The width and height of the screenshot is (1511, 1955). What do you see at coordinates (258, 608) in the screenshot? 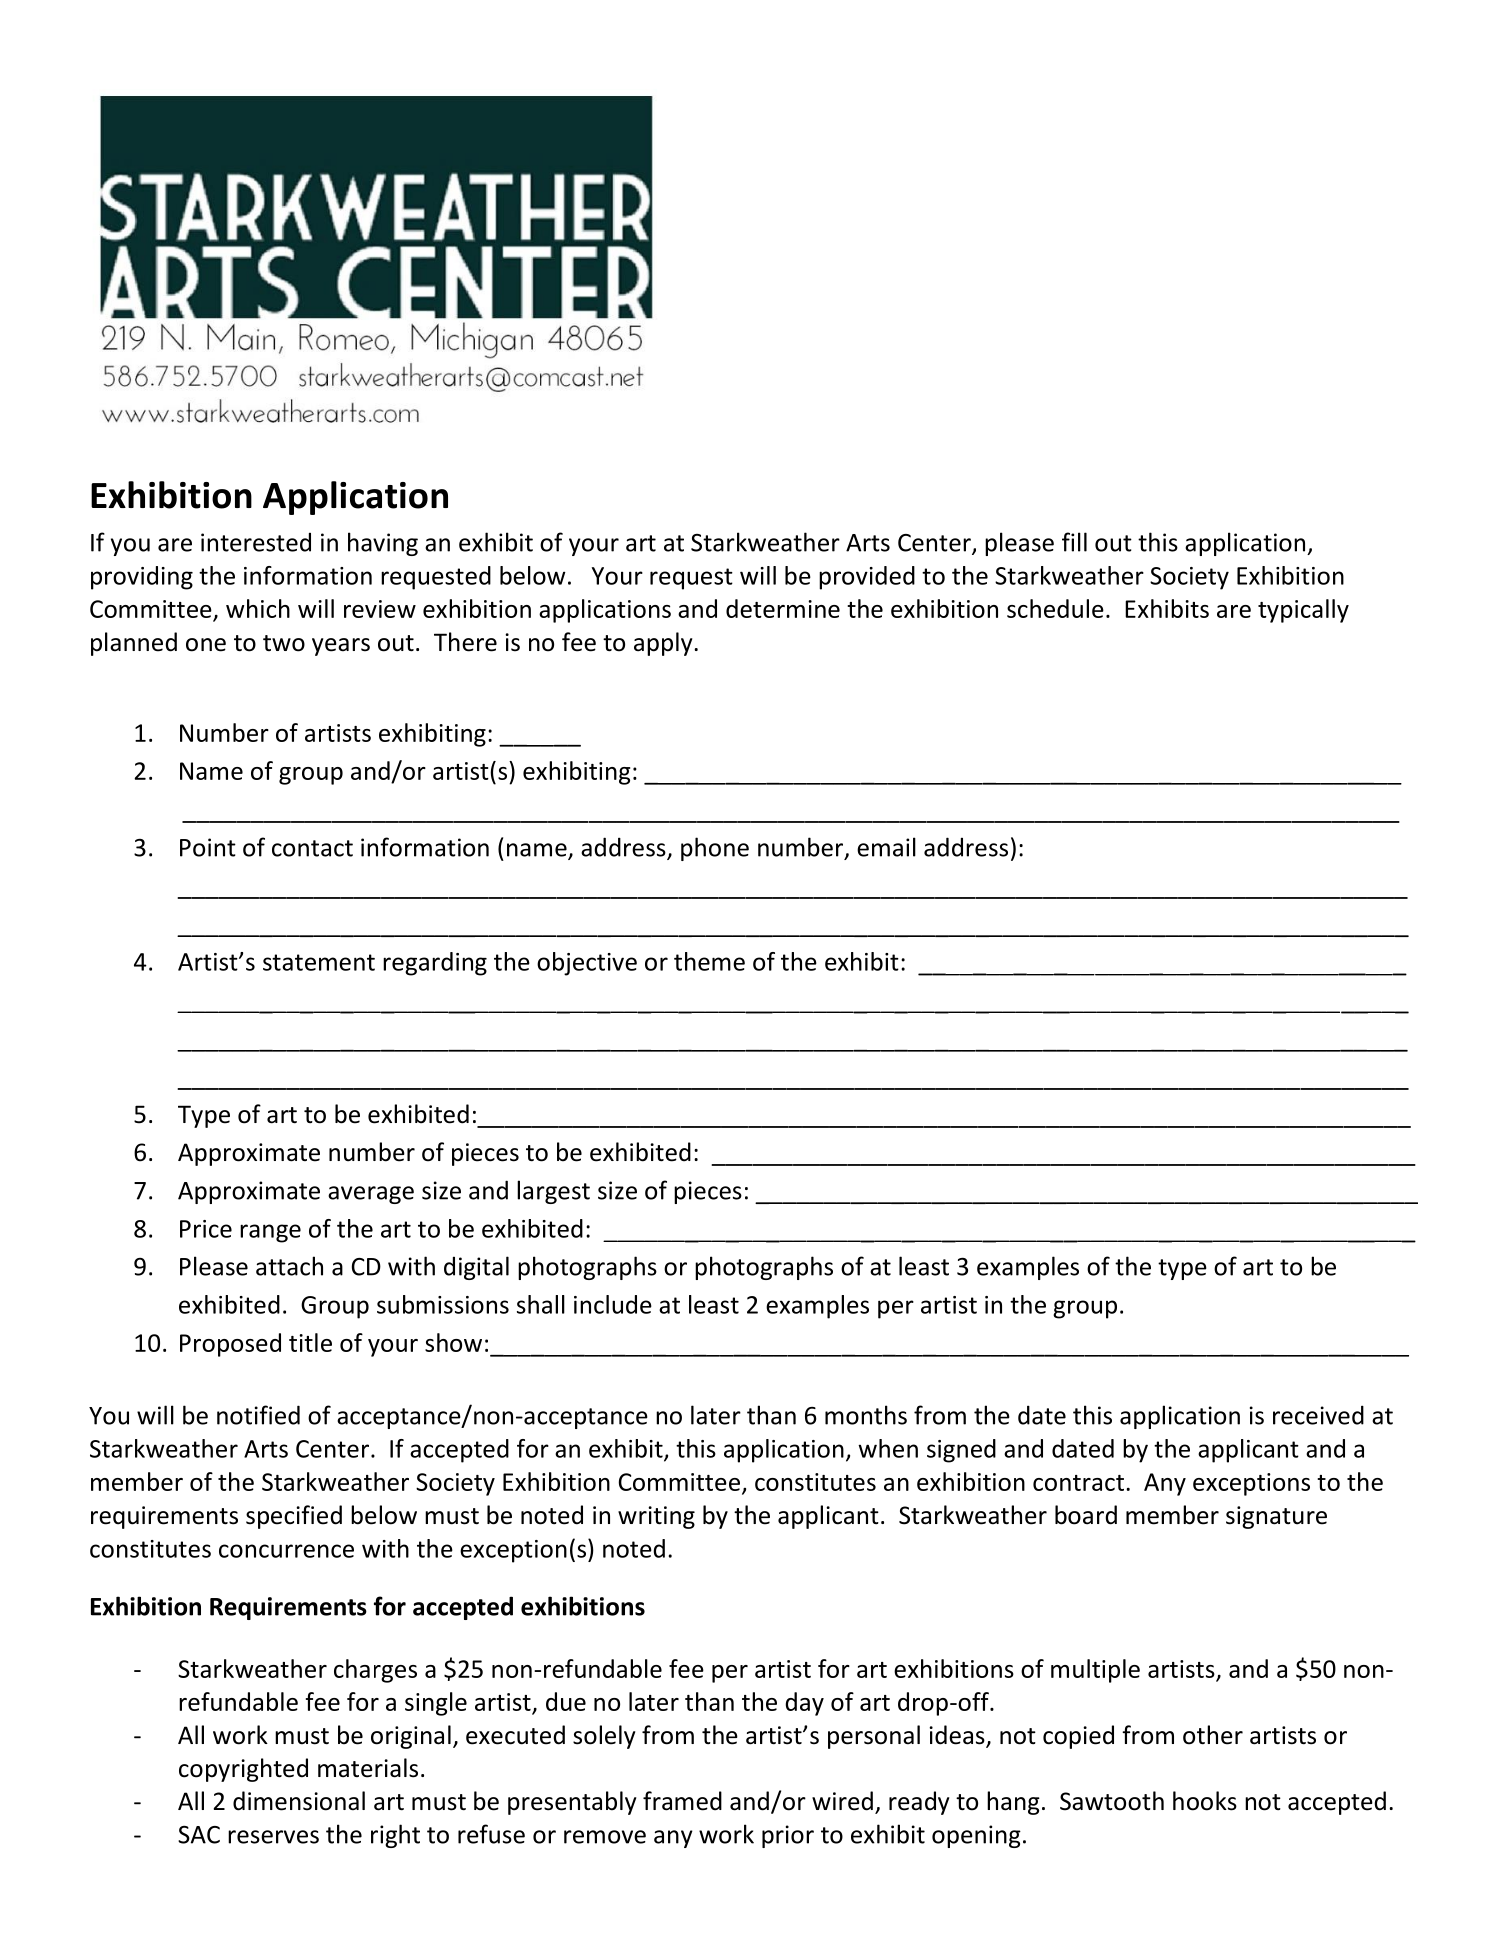
I see `which` at bounding box center [258, 608].
